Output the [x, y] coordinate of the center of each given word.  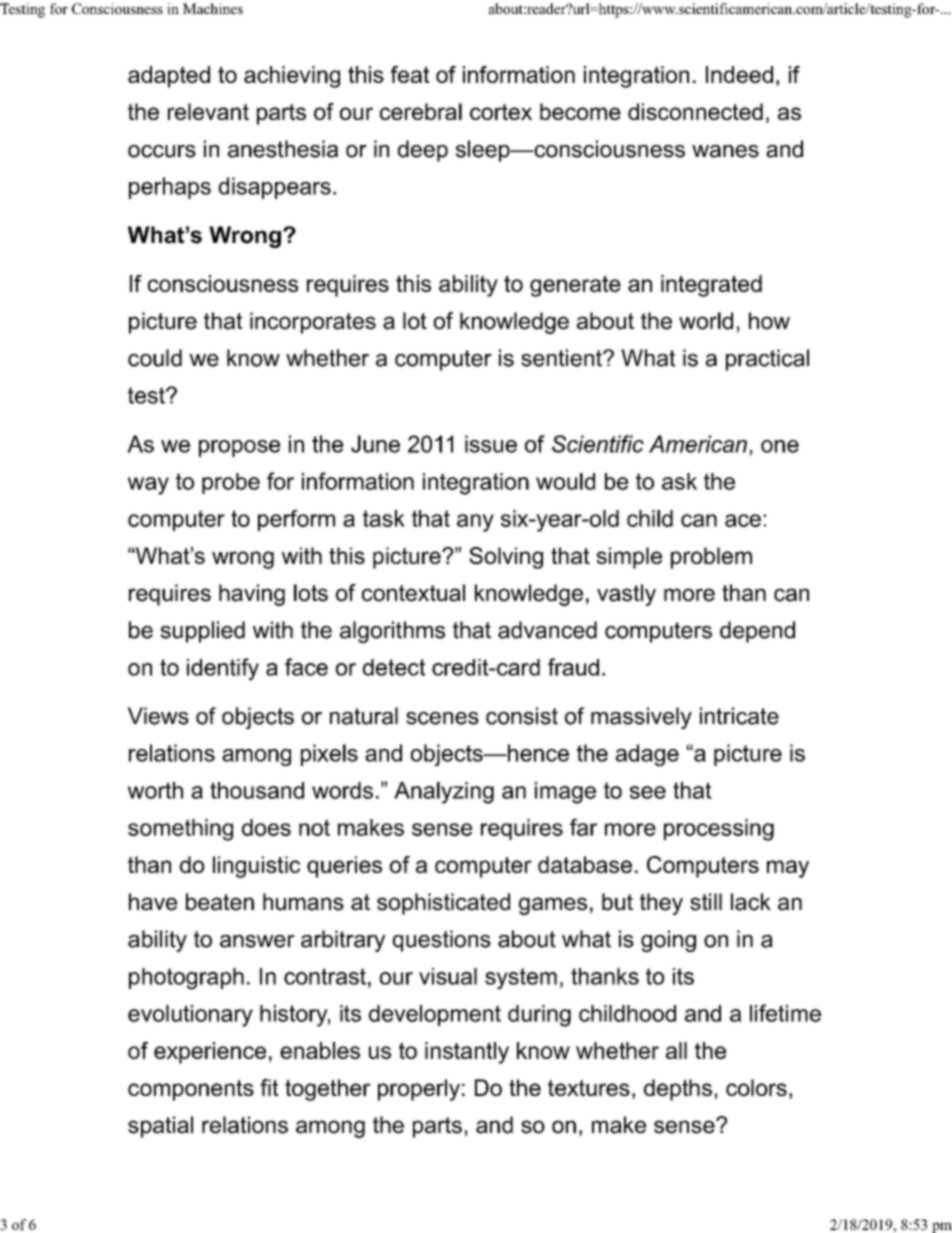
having [252, 595]
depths [678, 1090]
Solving [506, 558]
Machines [213, 8]
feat [410, 74]
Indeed [739, 74]
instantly [467, 1053]
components [191, 1090]
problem [711, 558]
